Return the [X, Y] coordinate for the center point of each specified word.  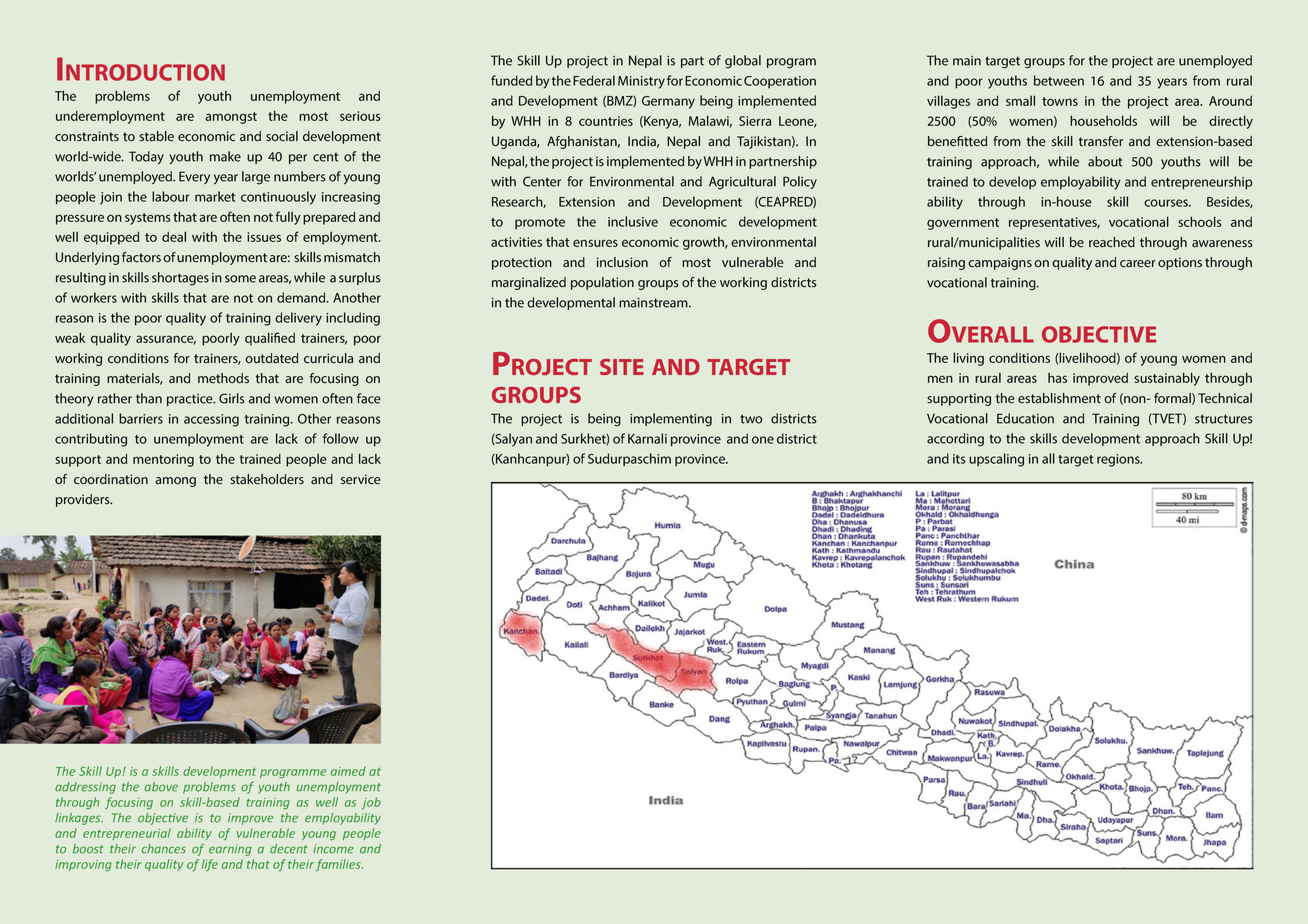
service [361, 479]
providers [84, 500]
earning [230, 850]
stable [156, 136]
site [622, 367]
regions [1119, 460]
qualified [270, 339]
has [1057, 378]
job [371, 803]
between [1059, 80]
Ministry [641, 82]
